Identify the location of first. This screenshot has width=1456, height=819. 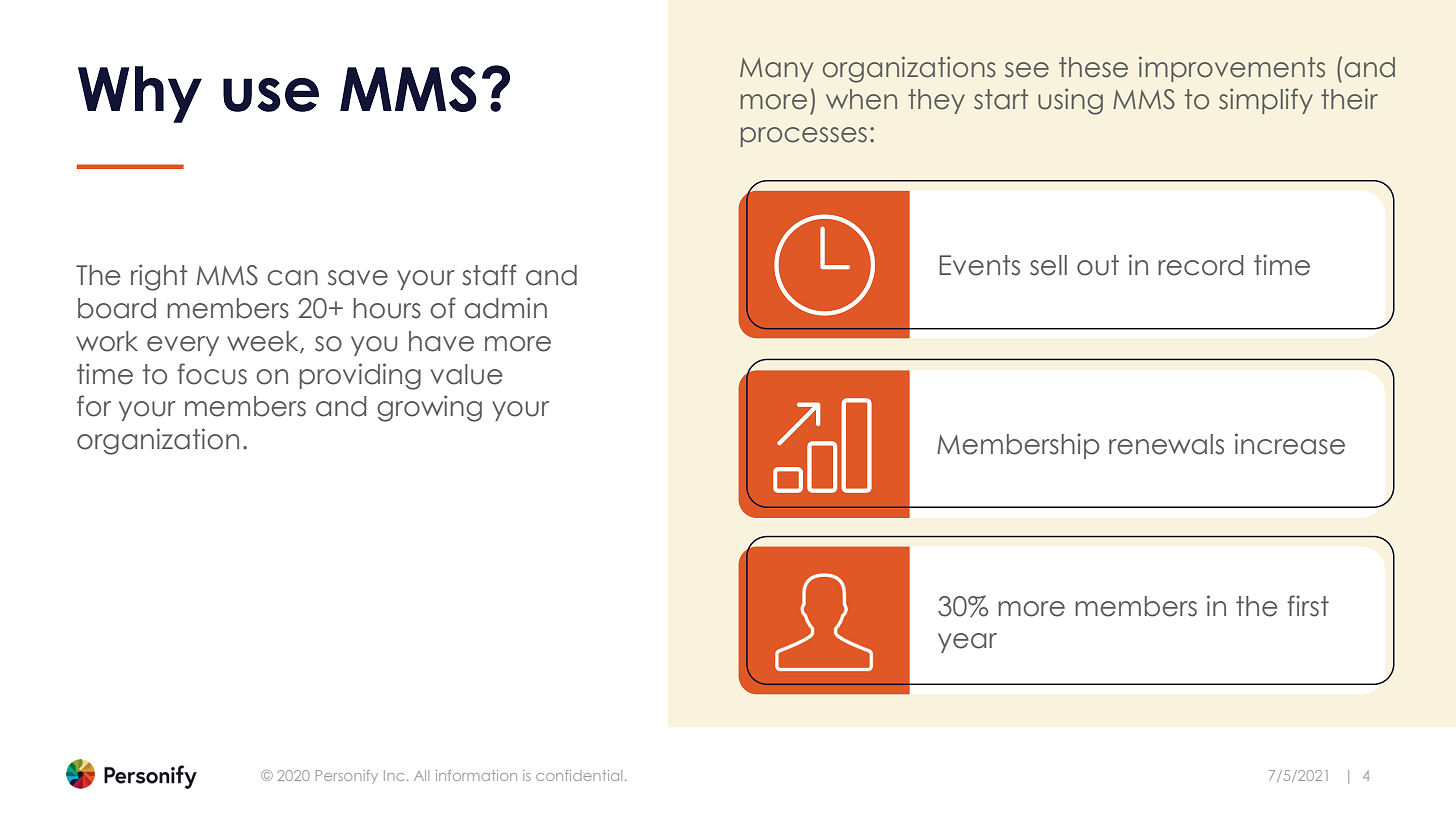
(1308, 606).
